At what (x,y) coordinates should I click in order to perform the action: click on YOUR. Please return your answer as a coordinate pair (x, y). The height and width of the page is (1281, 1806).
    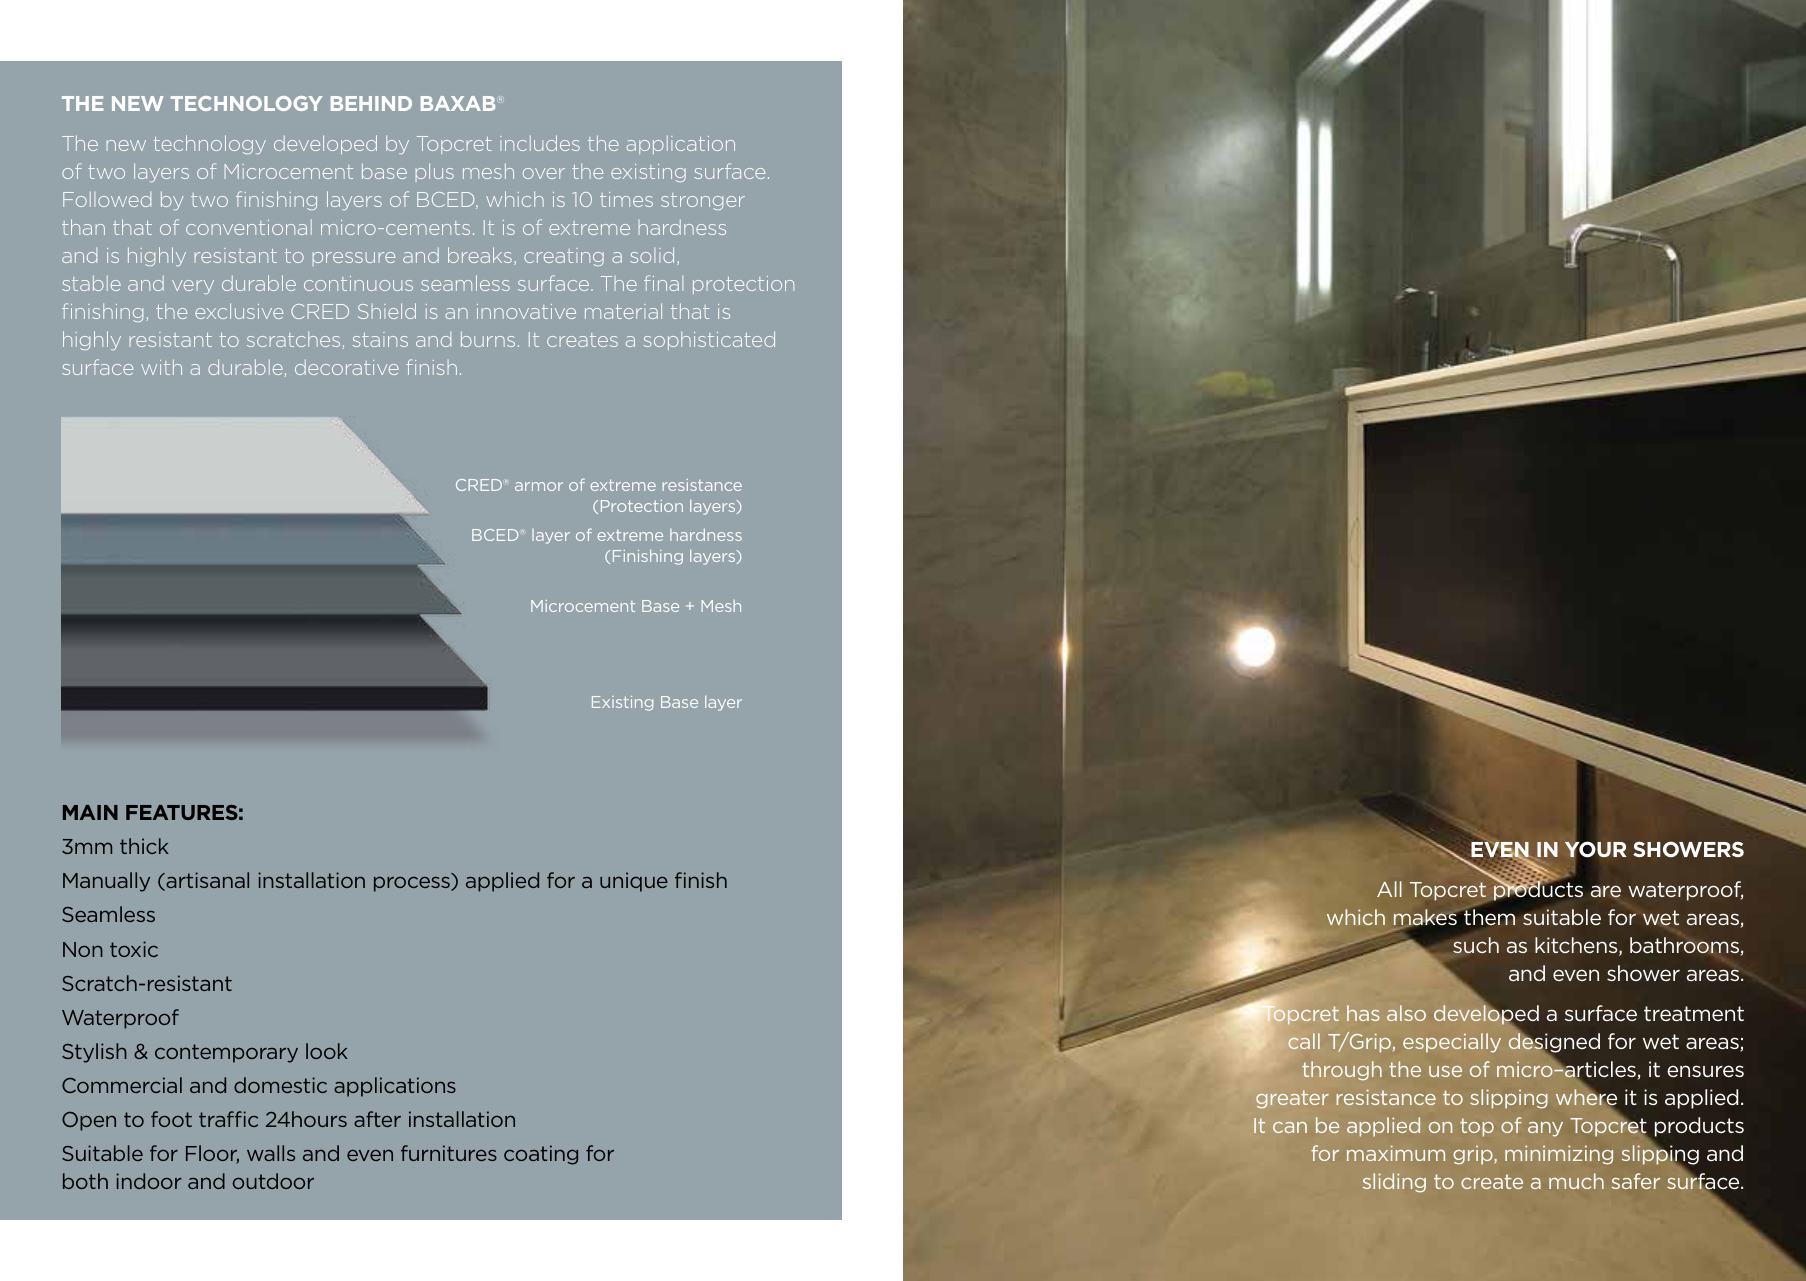
    Looking at the image, I should click on (1596, 849).
